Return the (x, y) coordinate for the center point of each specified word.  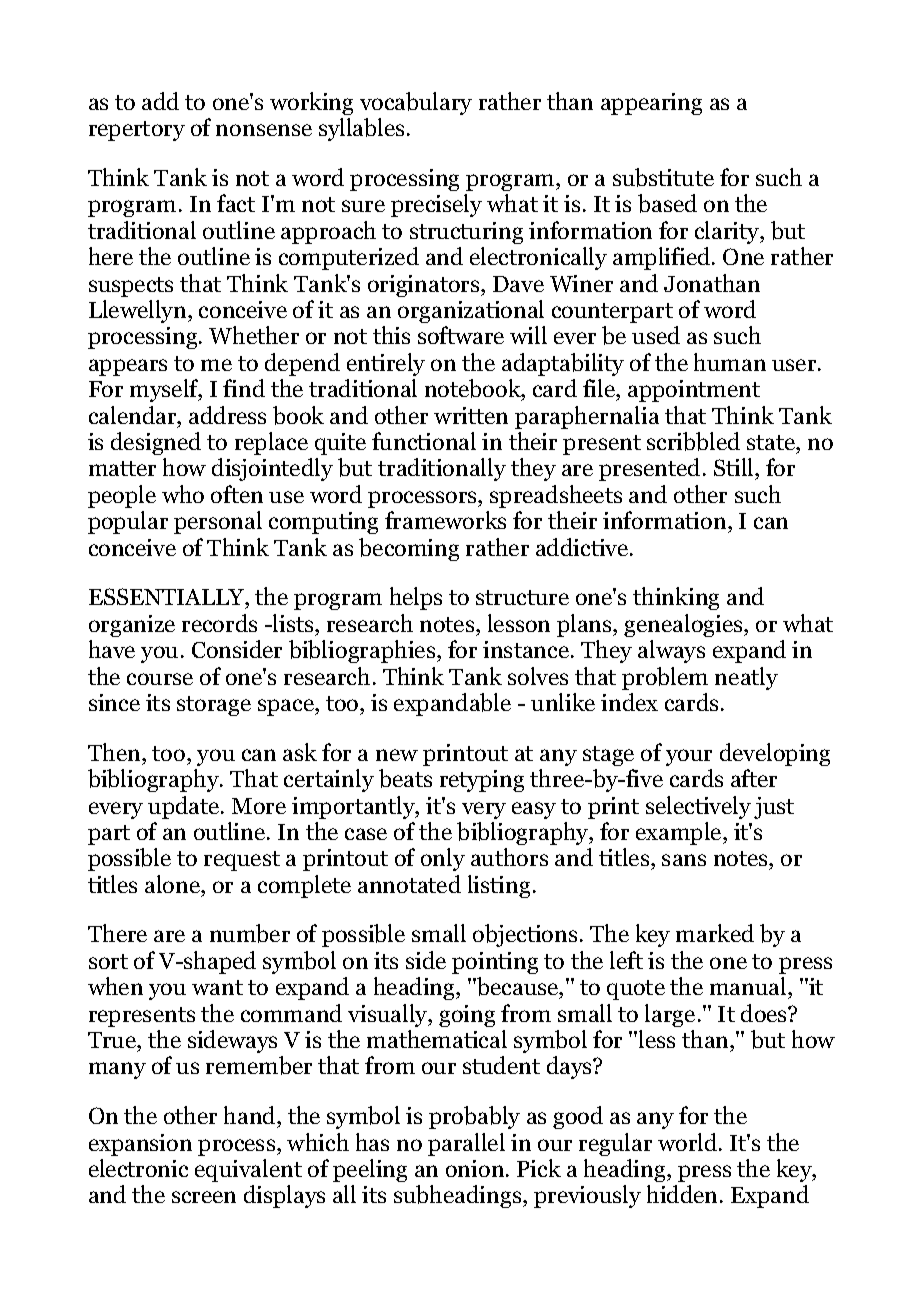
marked (715, 933)
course (160, 679)
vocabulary (416, 103)
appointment (694, 391)
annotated (409, 884)
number (250, 933)
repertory (137, 131)
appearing (651, 104)
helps (416, 598)
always (671, 651)
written (471, 415)
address (227, 415)
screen (204, 1197)
